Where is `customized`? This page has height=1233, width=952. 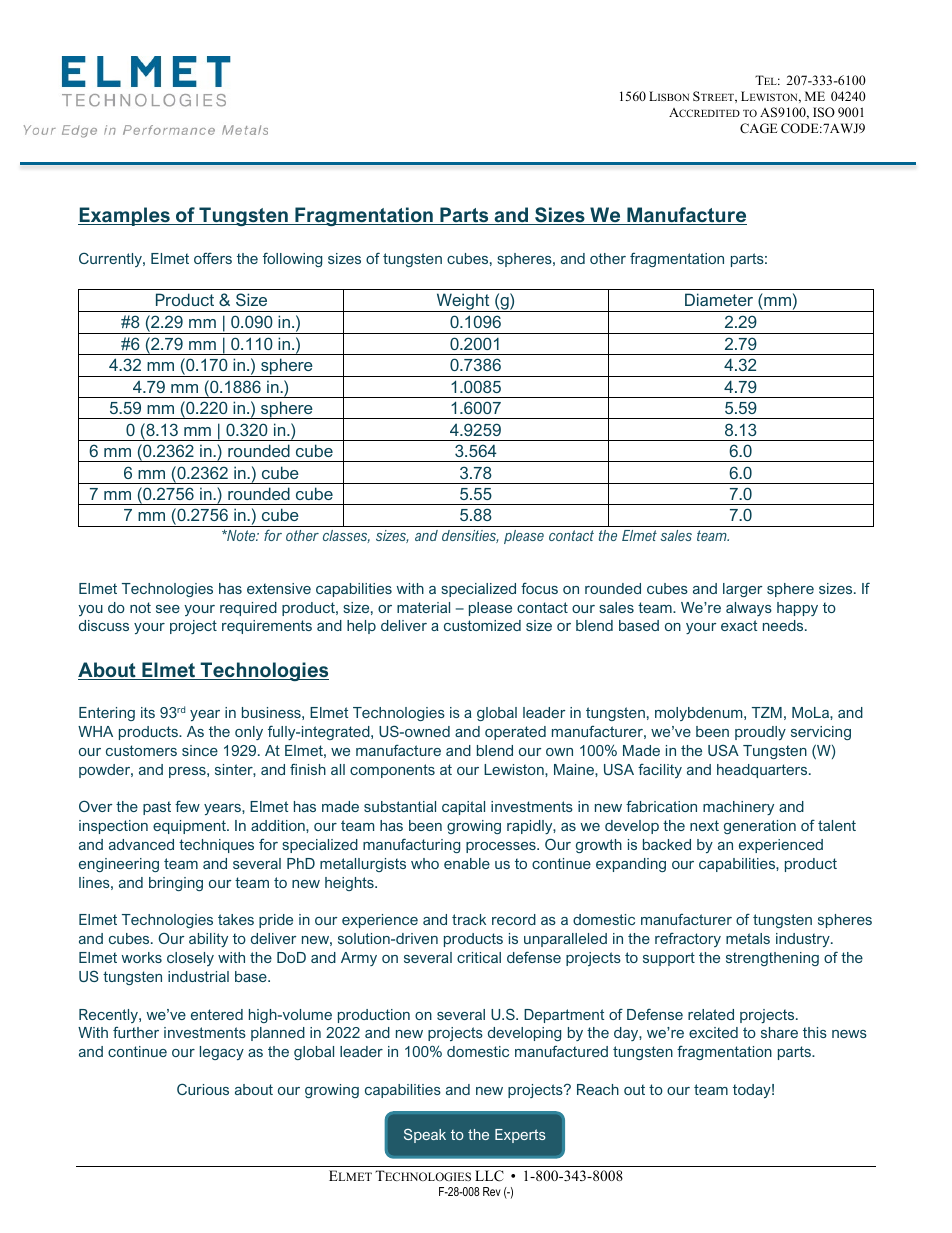
customized is located at coordinates (482, 625).
